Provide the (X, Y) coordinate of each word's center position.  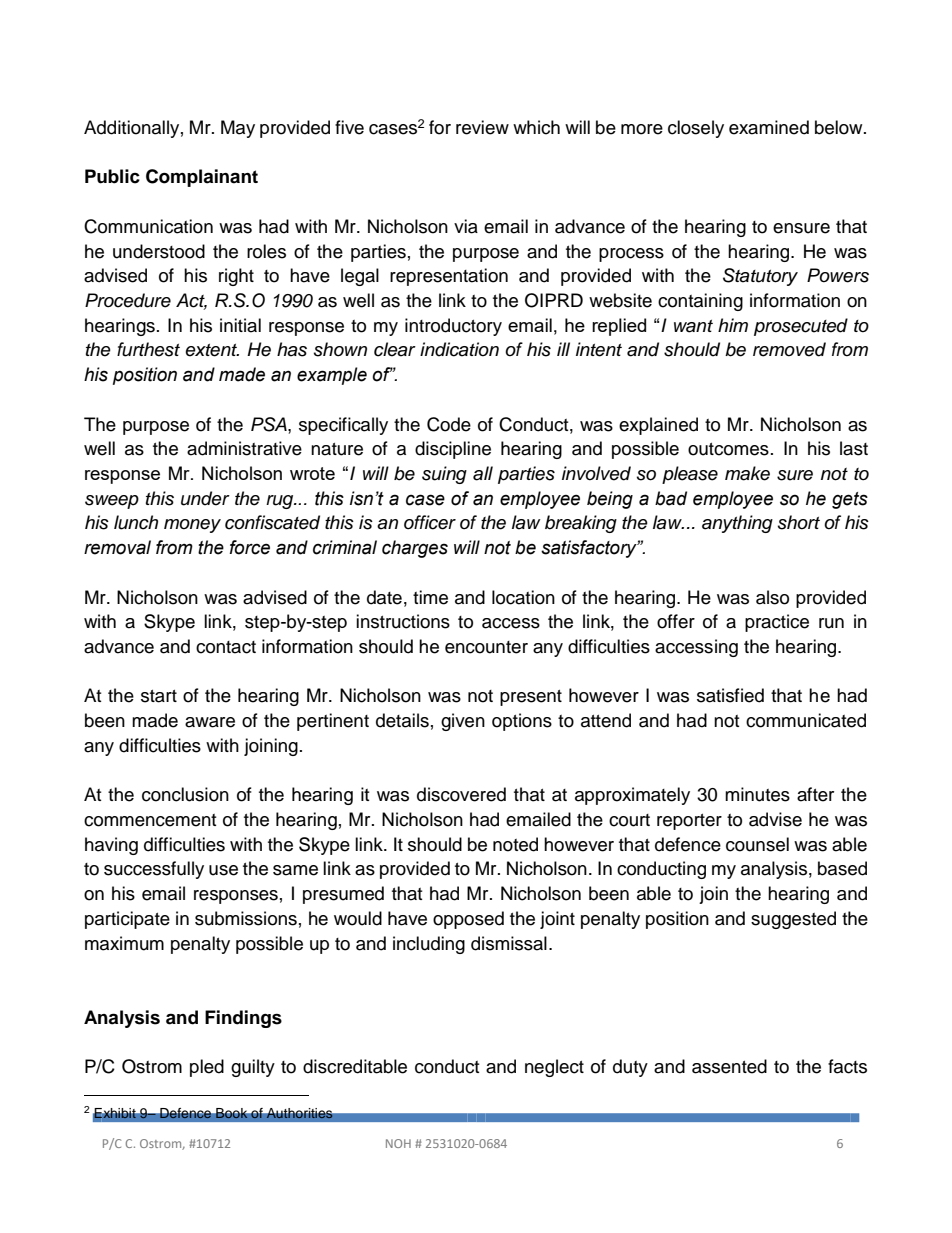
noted (515, 844)
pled (207, 1068)
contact (226, 647)
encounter (486, 647)
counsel (757, 844)
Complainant (202, 178)
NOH (398, 1143)
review (482, 127)
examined (769, 127)
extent (212, 350)
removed (789, 349)
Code (449, 424)
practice (777, 623)
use (223, 870)
